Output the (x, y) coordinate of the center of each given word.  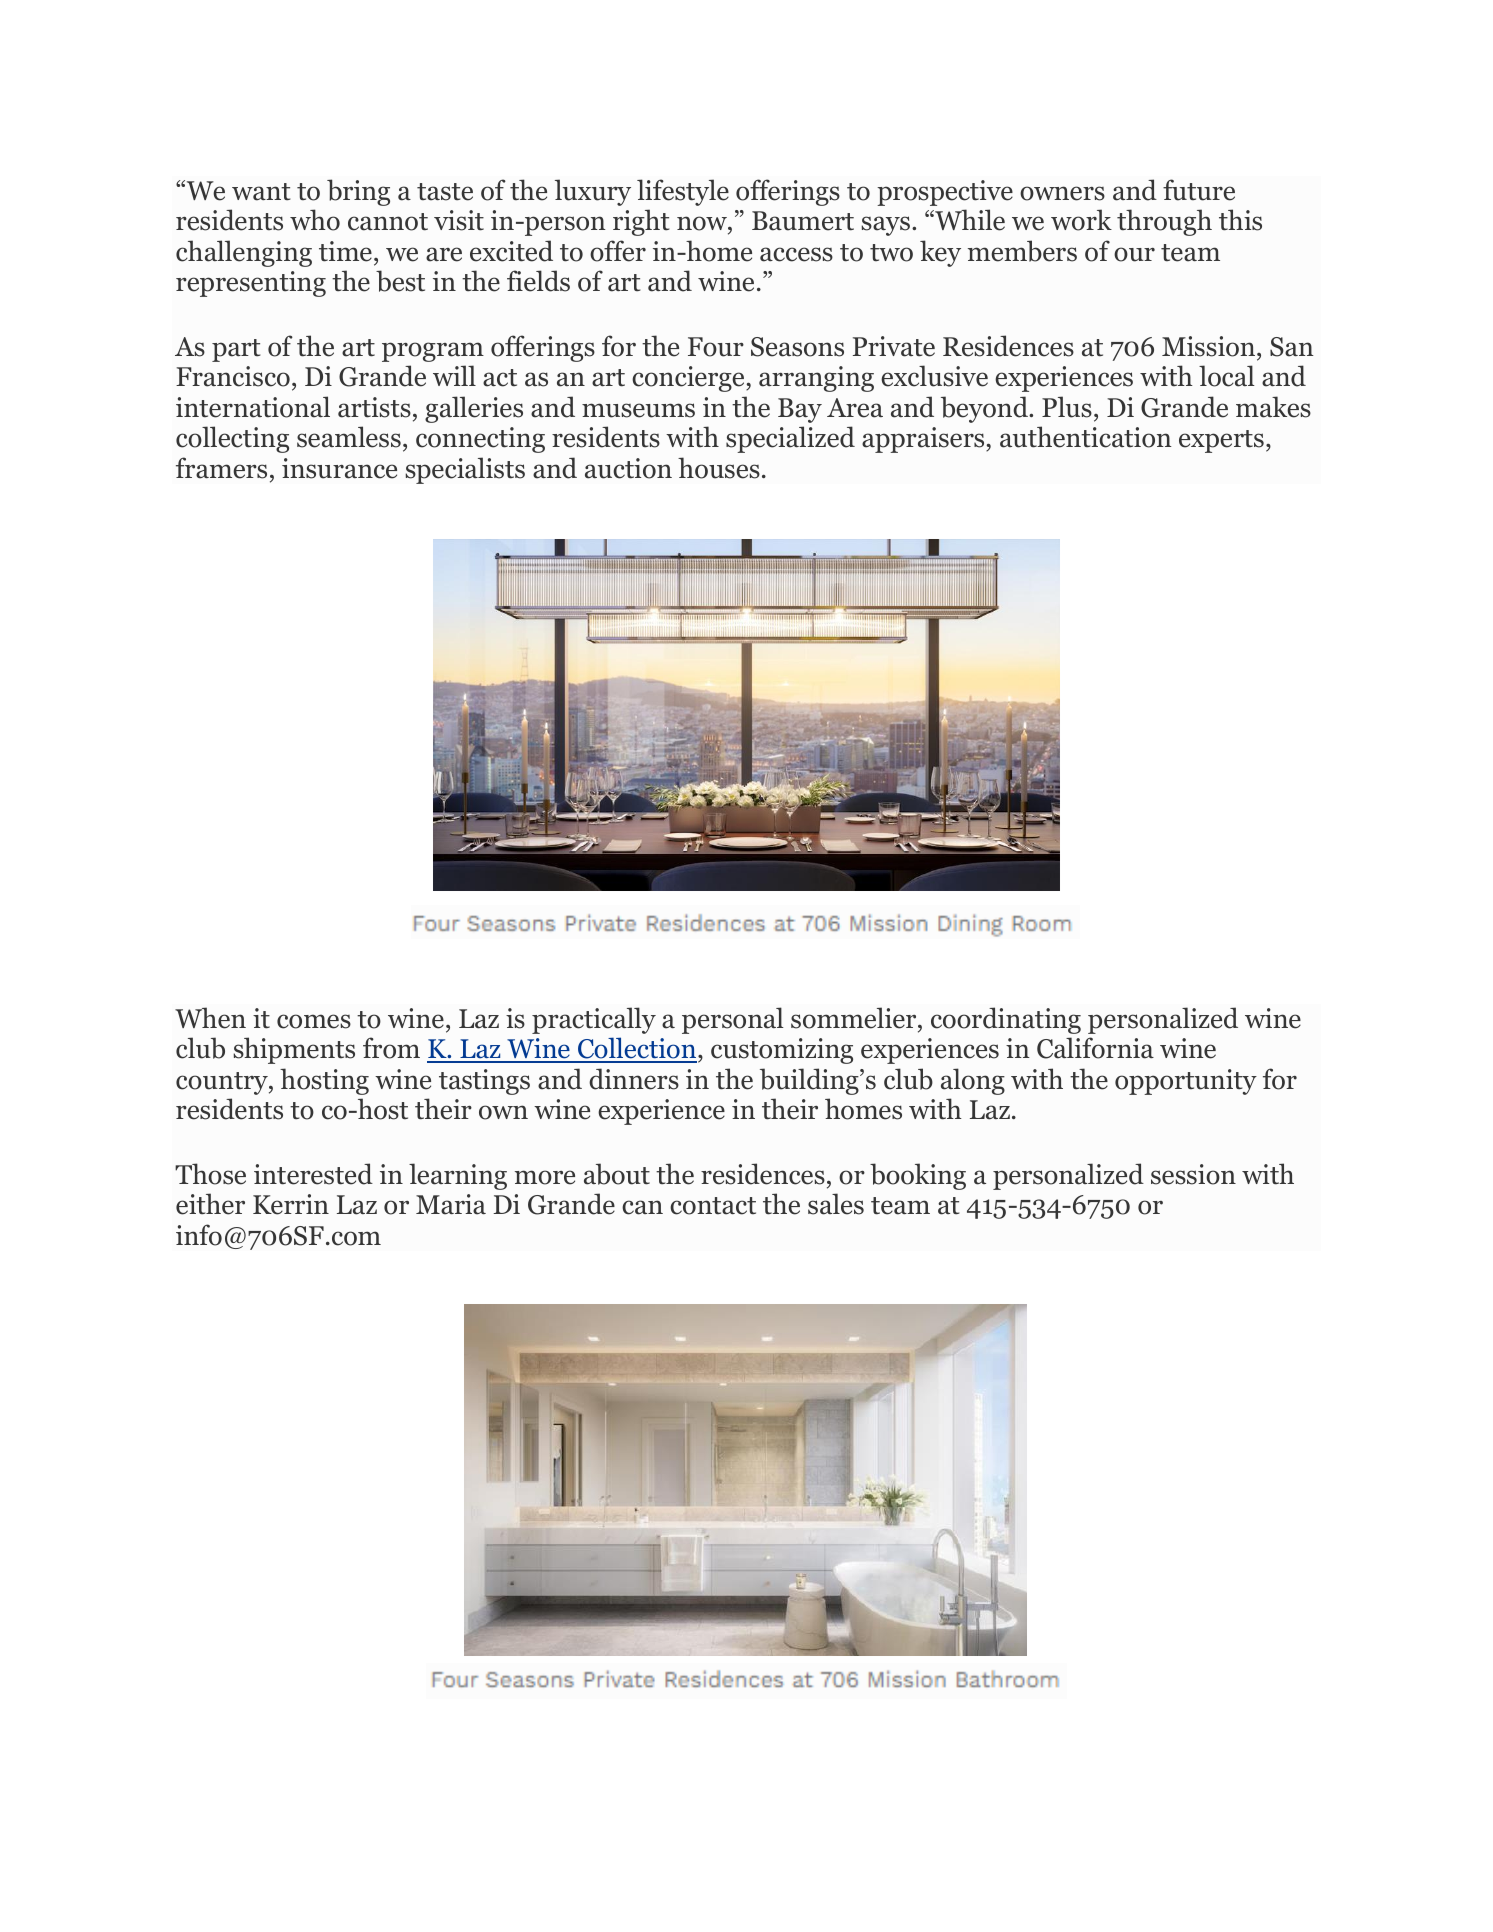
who (315, 220)
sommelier (855, 1018)
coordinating (1006, 1020)
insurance (339, 468)
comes (314, 1021)
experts (1221, 441)
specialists (465, 470)
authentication (1086, 437)
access (796, 254)
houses (719, 468)
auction (628, 468)
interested (313, 1174)
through (1164, 222)
